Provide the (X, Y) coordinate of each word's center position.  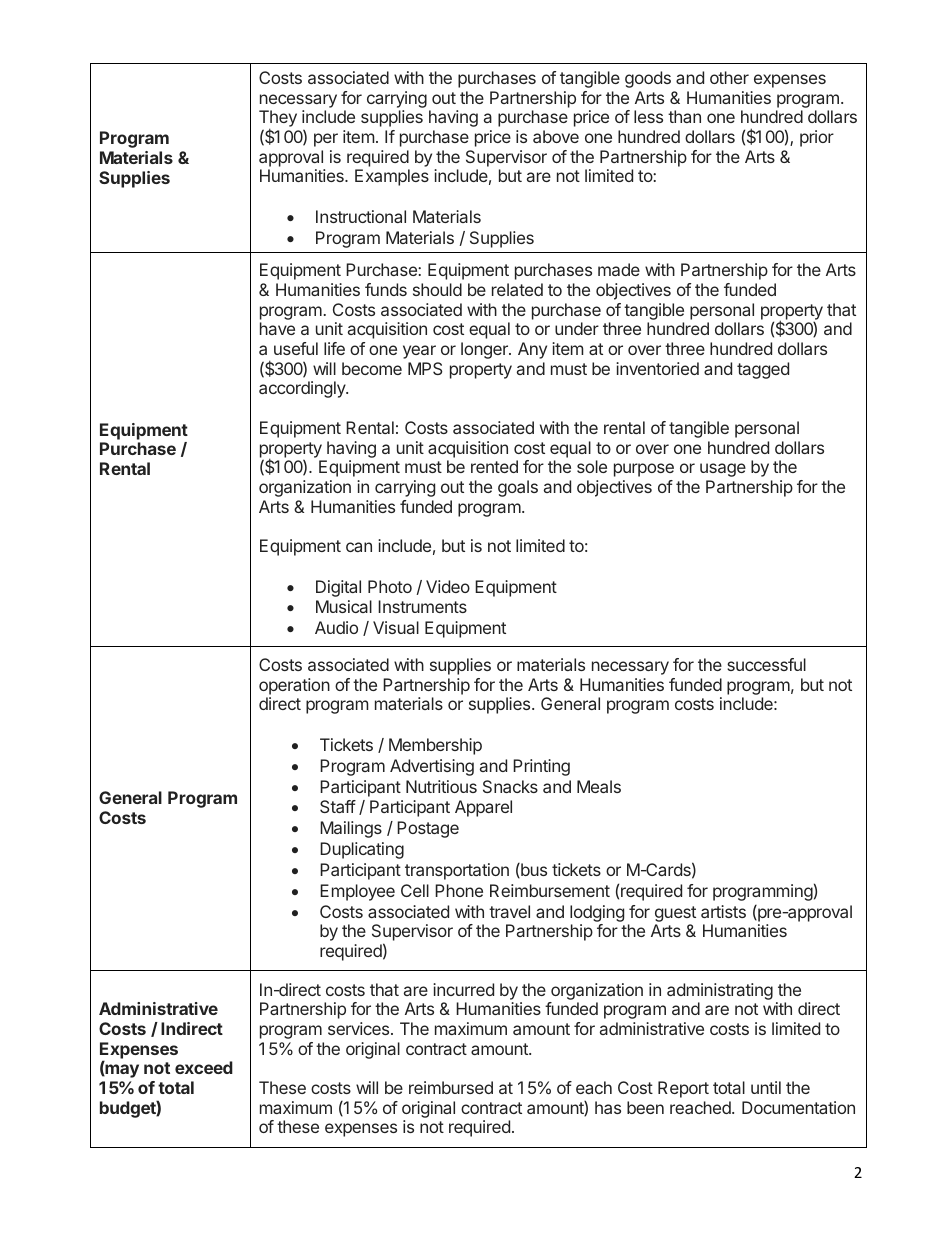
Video (448, 586)
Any (532, 350)
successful (766, 664)
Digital (338, 588)
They (278, 120)
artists (723, 911)
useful (296, 348)
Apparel (483, 808)
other (729, 77)
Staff (338, 806)
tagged (763, 370)
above (556, 136)
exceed (204, 1067)
